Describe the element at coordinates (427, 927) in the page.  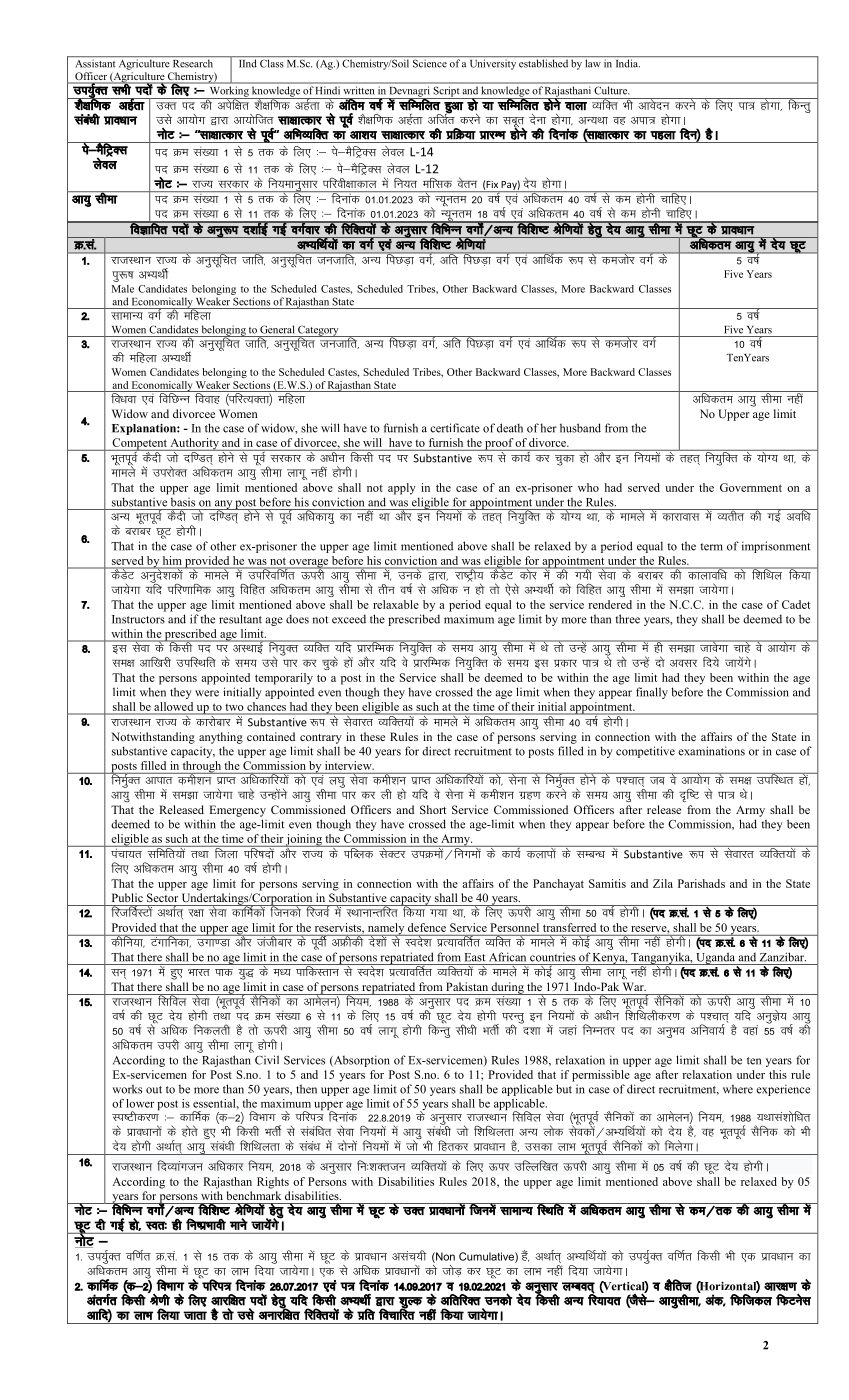
I see `defence` at that location.
